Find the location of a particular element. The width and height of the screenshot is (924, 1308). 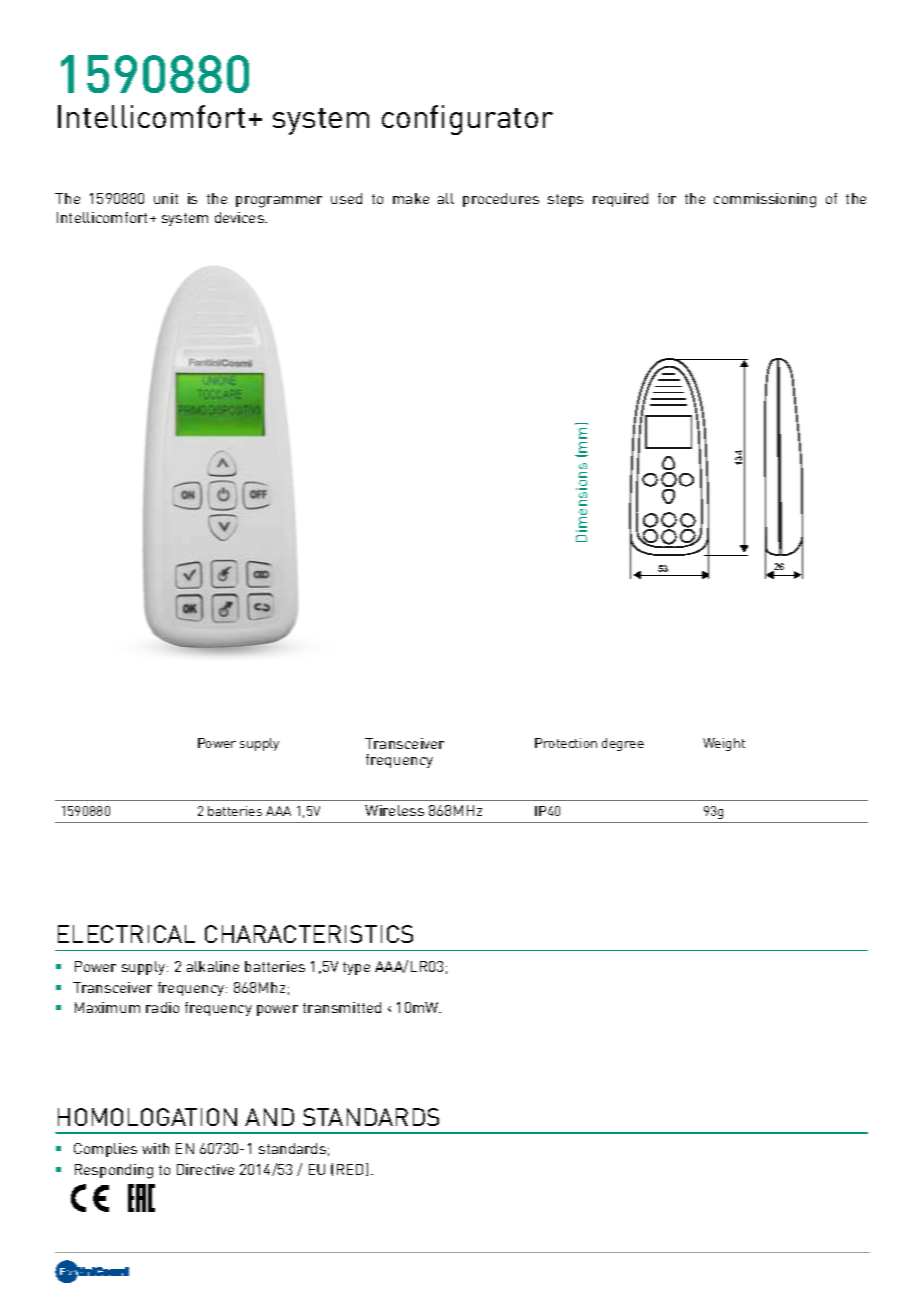

Wireless is located at coordinates (394, 810).
